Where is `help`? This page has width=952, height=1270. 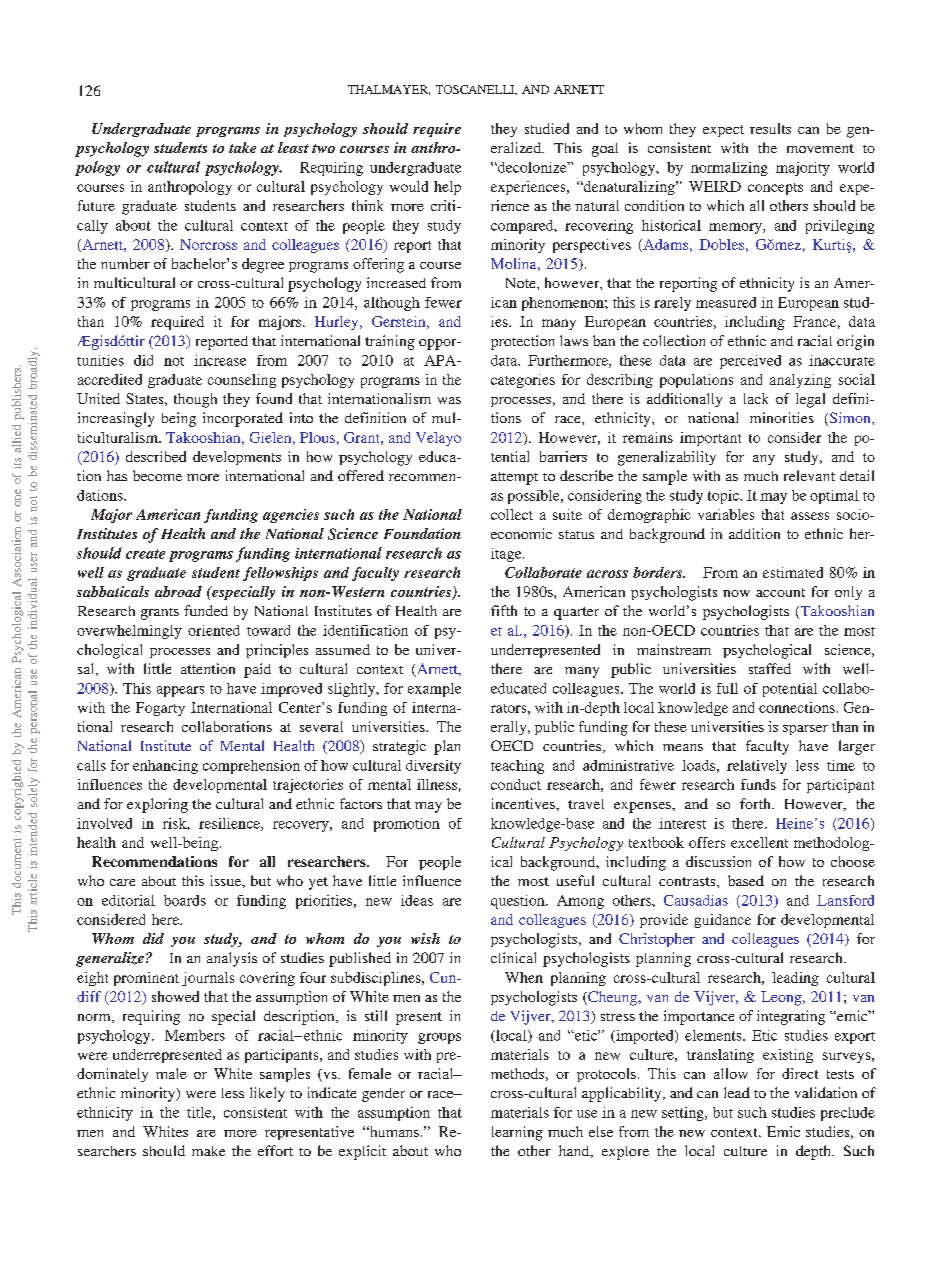
help is located at coordinates (447, 188).
